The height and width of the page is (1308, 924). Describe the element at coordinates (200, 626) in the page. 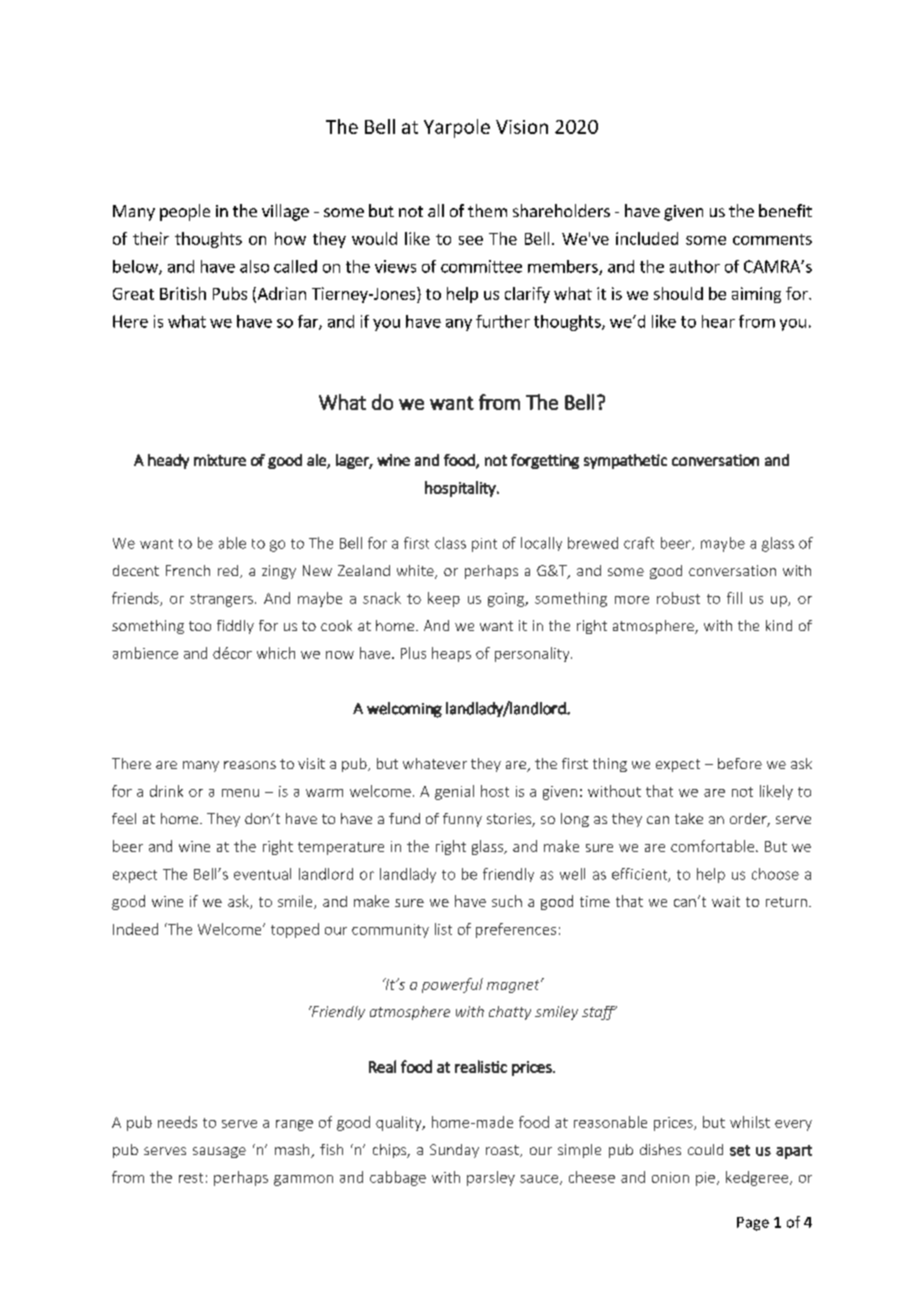

I see `too` at that location.
